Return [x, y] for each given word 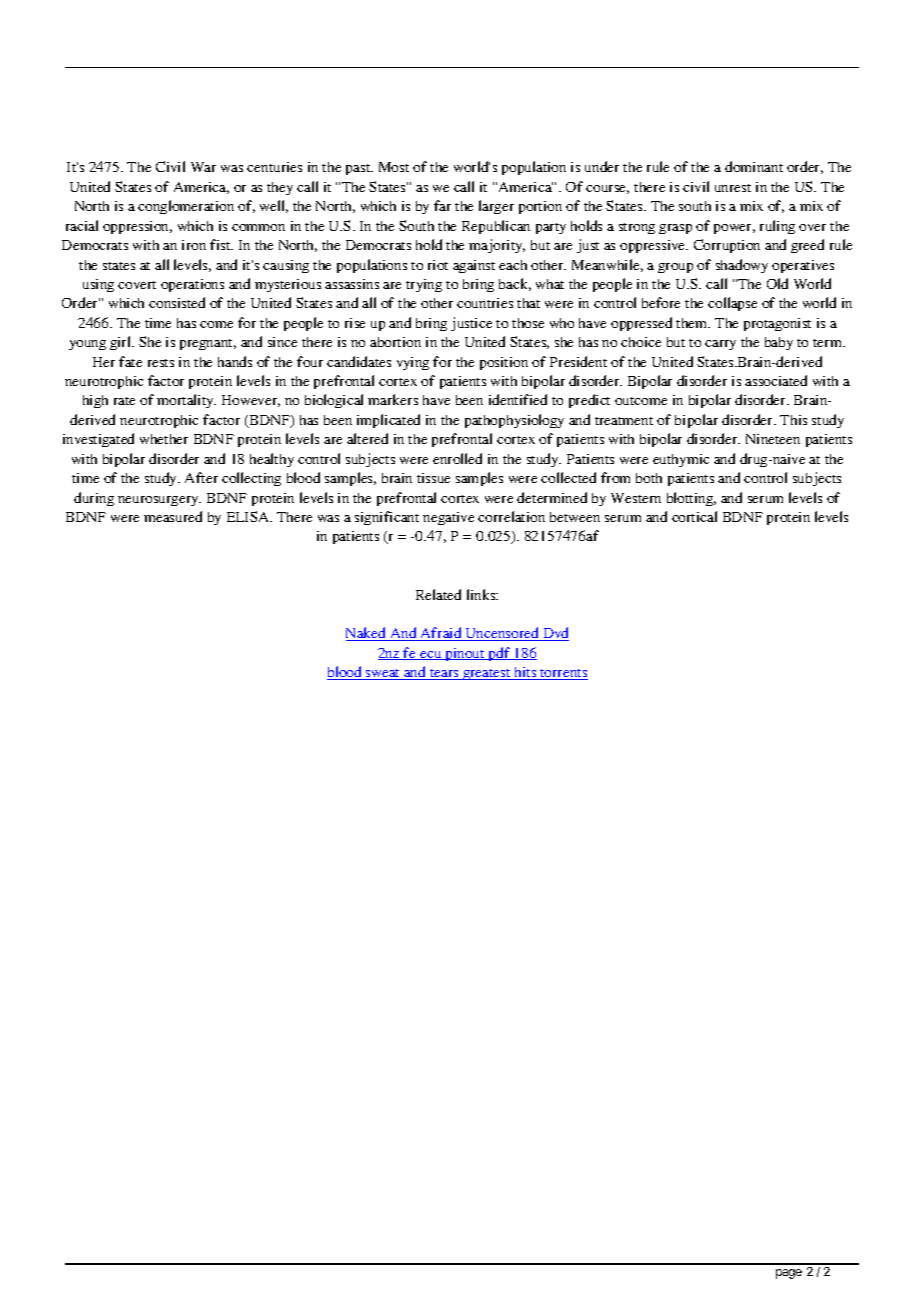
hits [525, 673]
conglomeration [186, 207]
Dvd [555, 634]
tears [444, 674]
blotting [691, 499]
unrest [733, 188]
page [789, 1274]
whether [164, 439]
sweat [383, 674]
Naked [367, 634]
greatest [487, 674]
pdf [499, 654]
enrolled [457, 458]
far [442, 205]
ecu [431, 655]
